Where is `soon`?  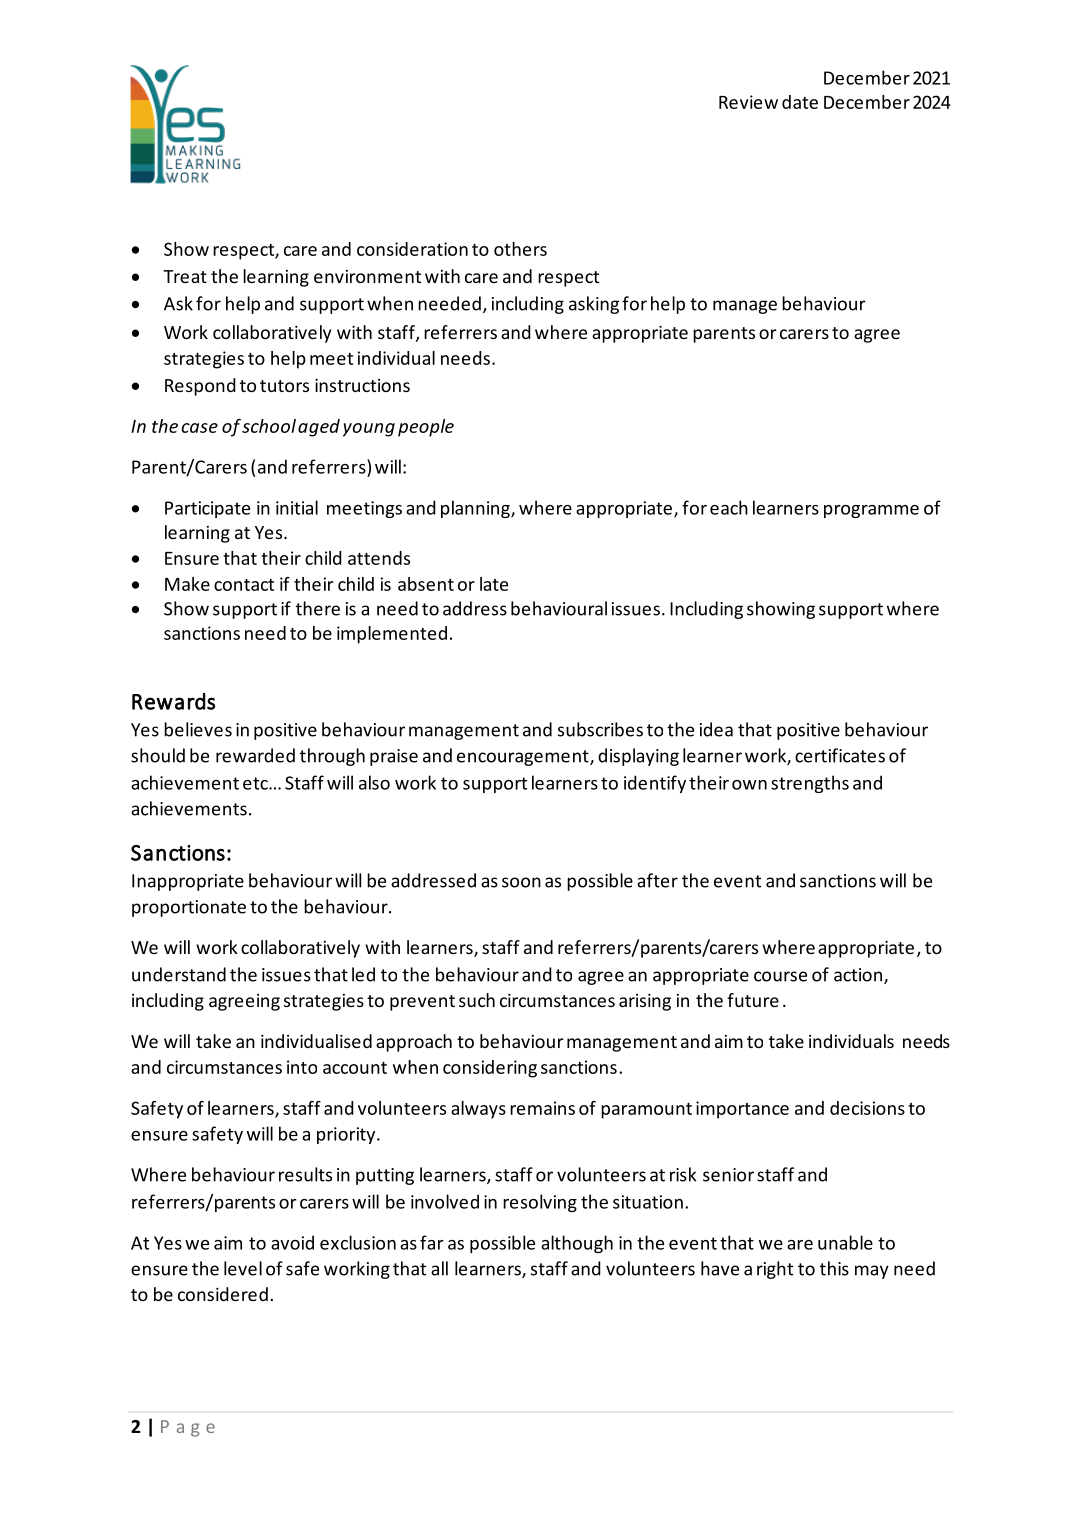 soon is located at coordinates (521, 882).
